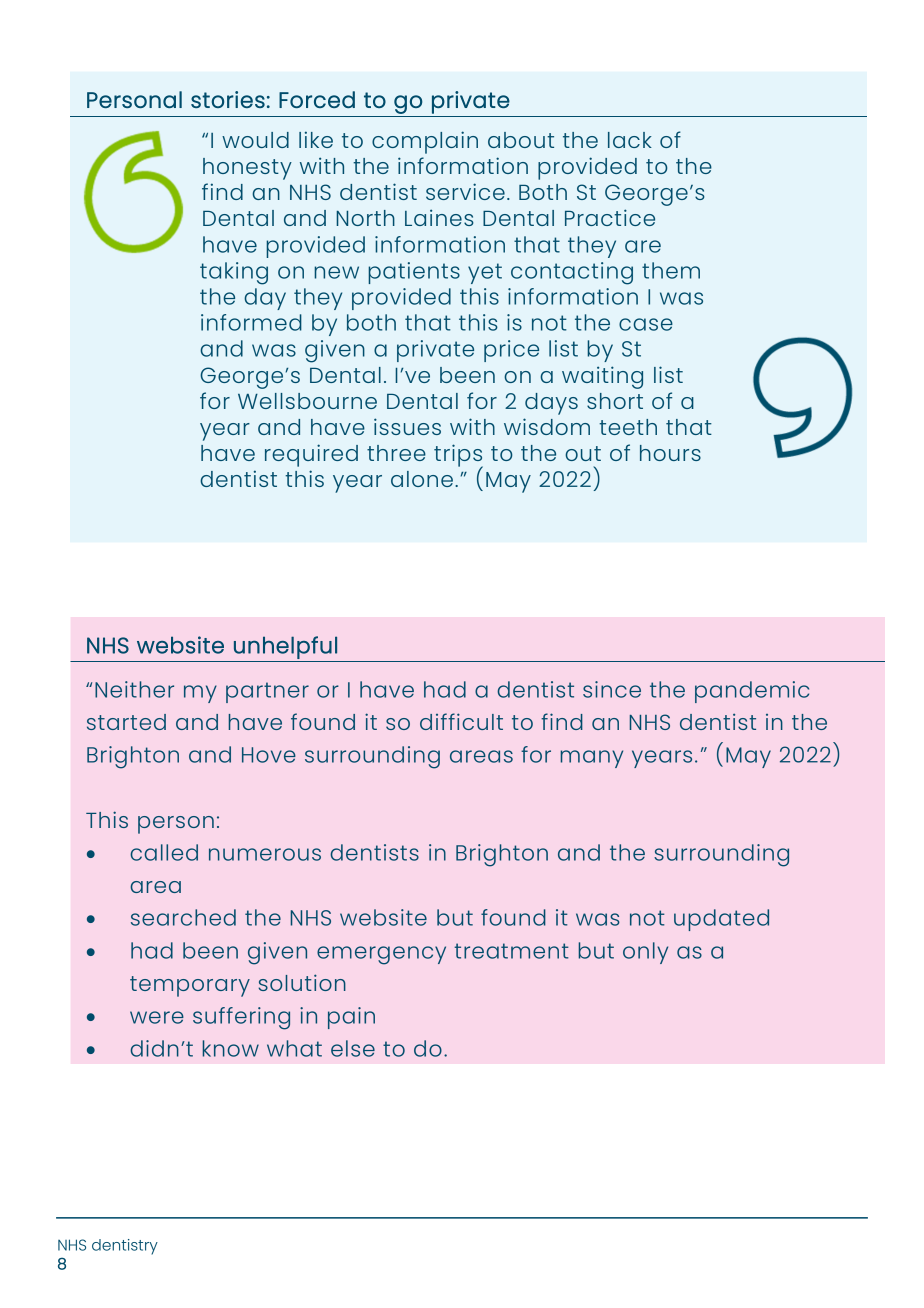  I want to click on hours, so click(670, 453).
